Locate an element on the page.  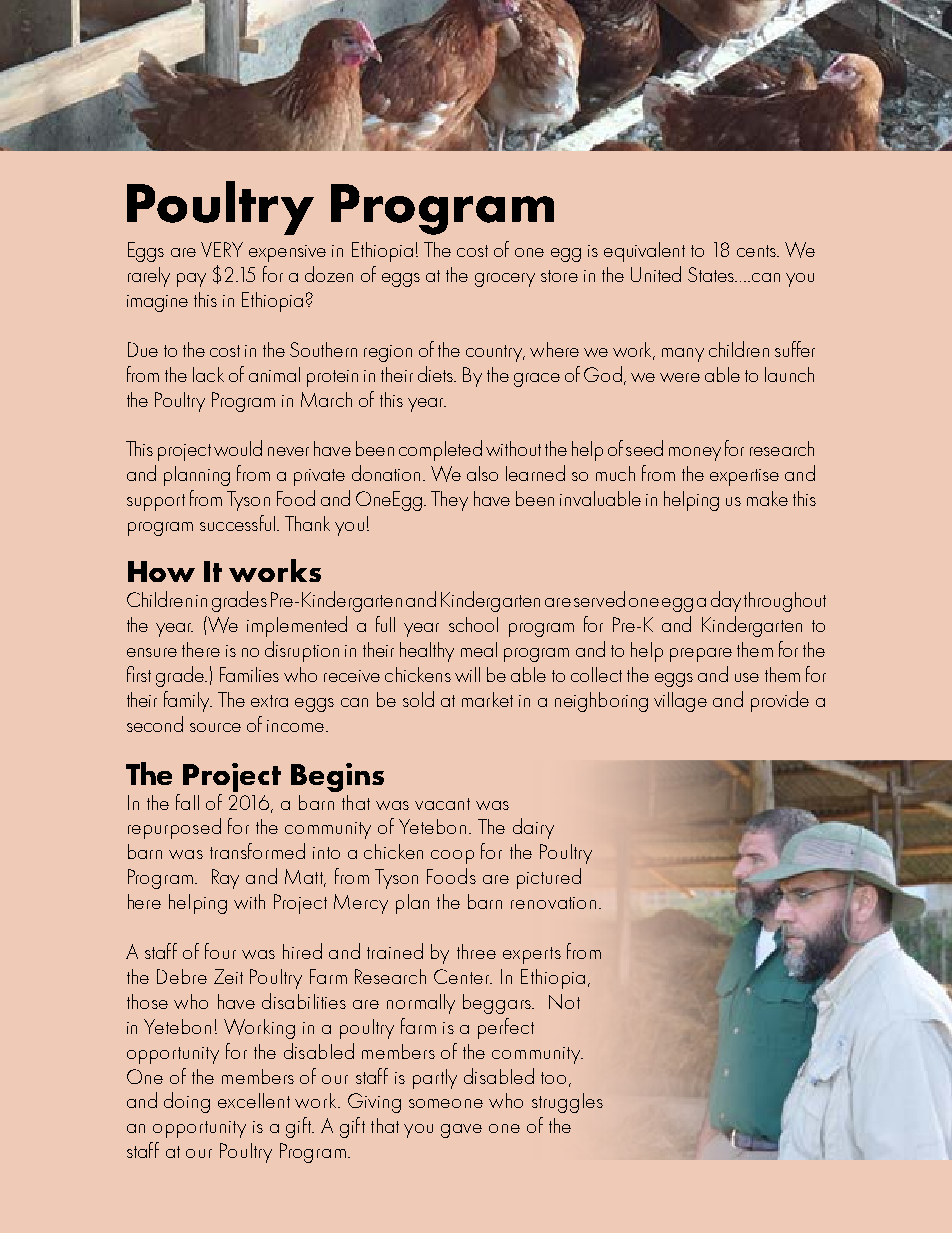
pay is located at coordinates (191, 280).
